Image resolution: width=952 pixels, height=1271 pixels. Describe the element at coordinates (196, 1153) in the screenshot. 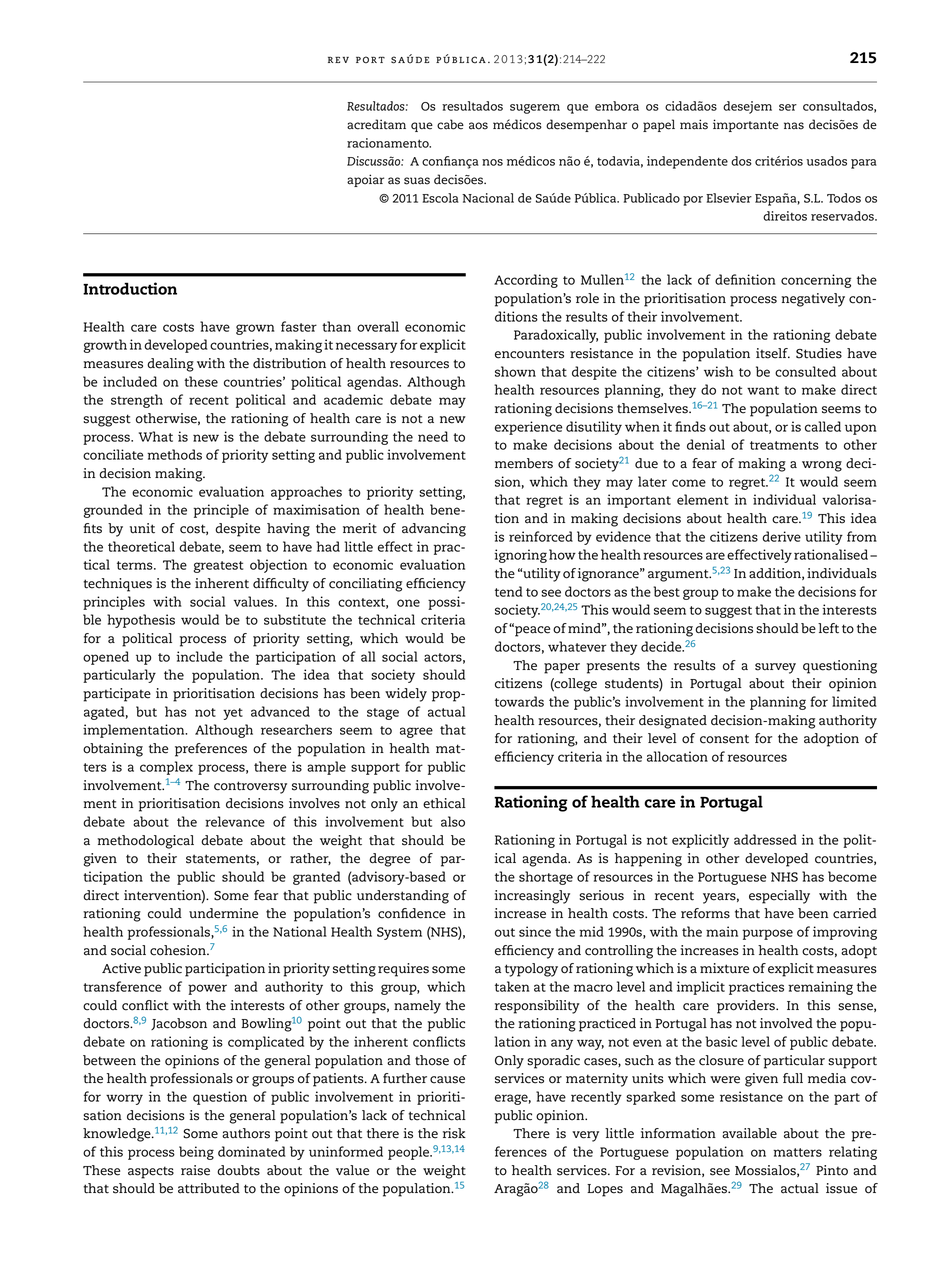

I see `being` at that location.
